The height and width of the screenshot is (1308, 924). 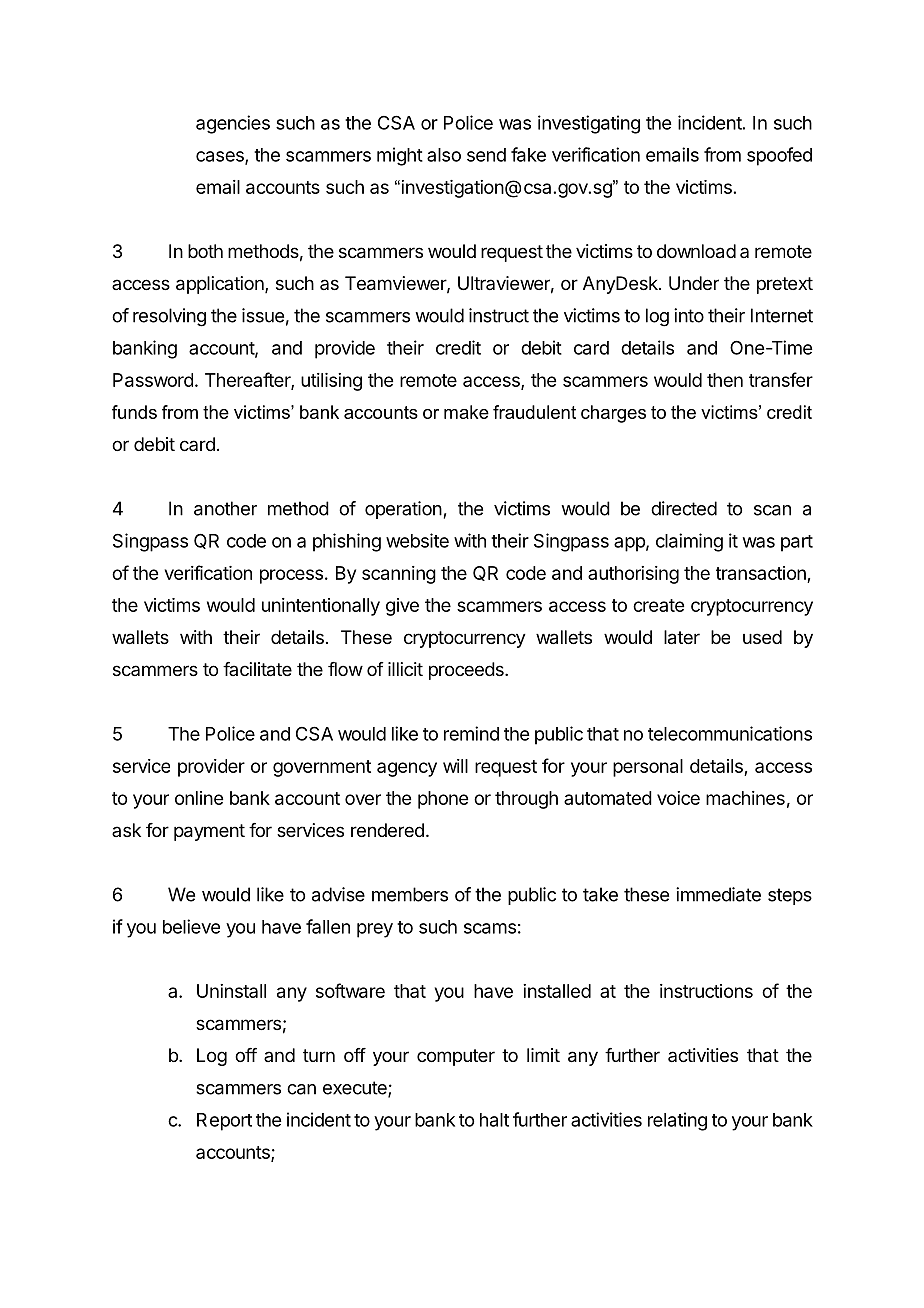 What do you see at coordinates (490, 928) in the screenshot?
I see `scams` at bounding box center [490, 928].
